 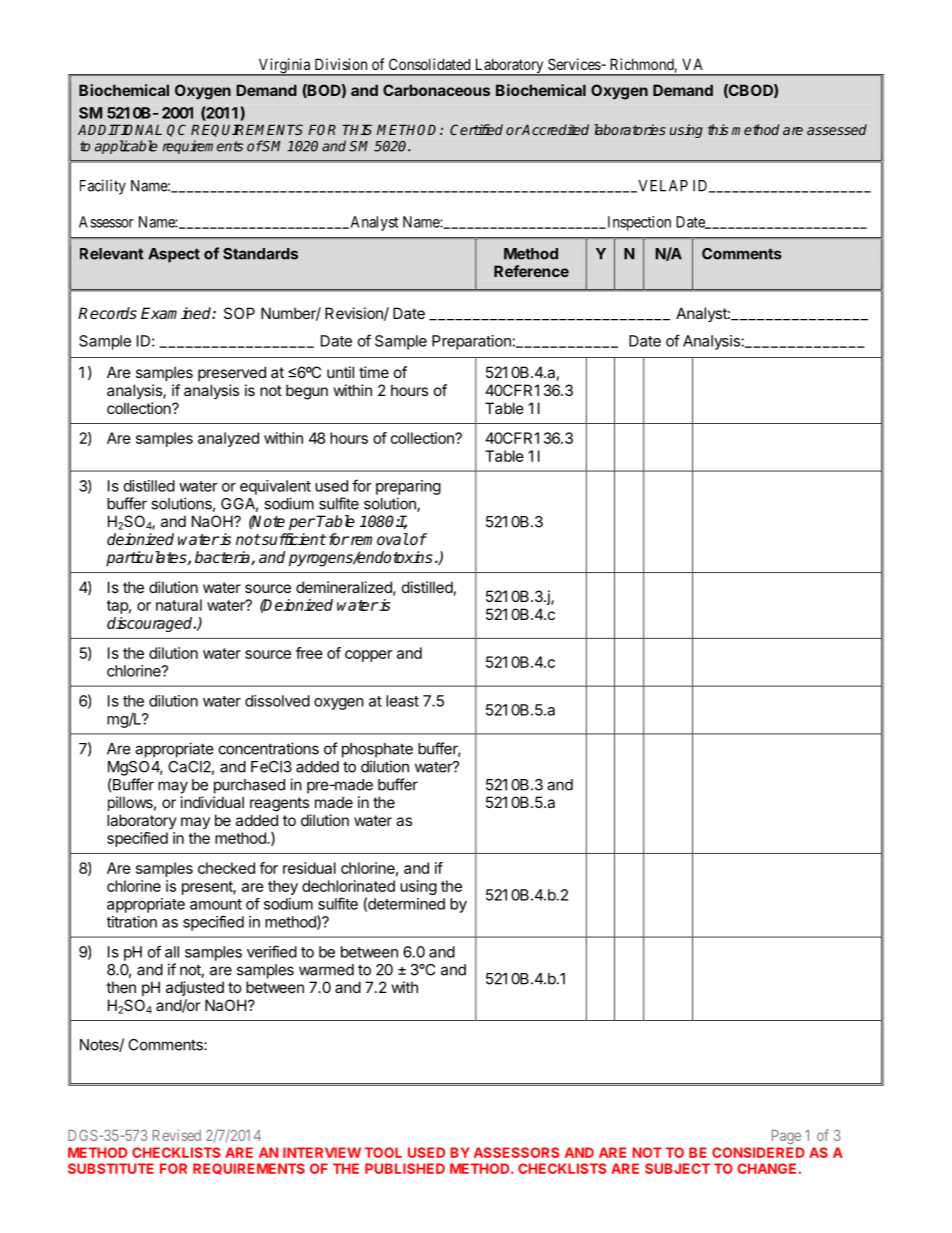 I want to click on Revised, so click(x=177, y=1135).
